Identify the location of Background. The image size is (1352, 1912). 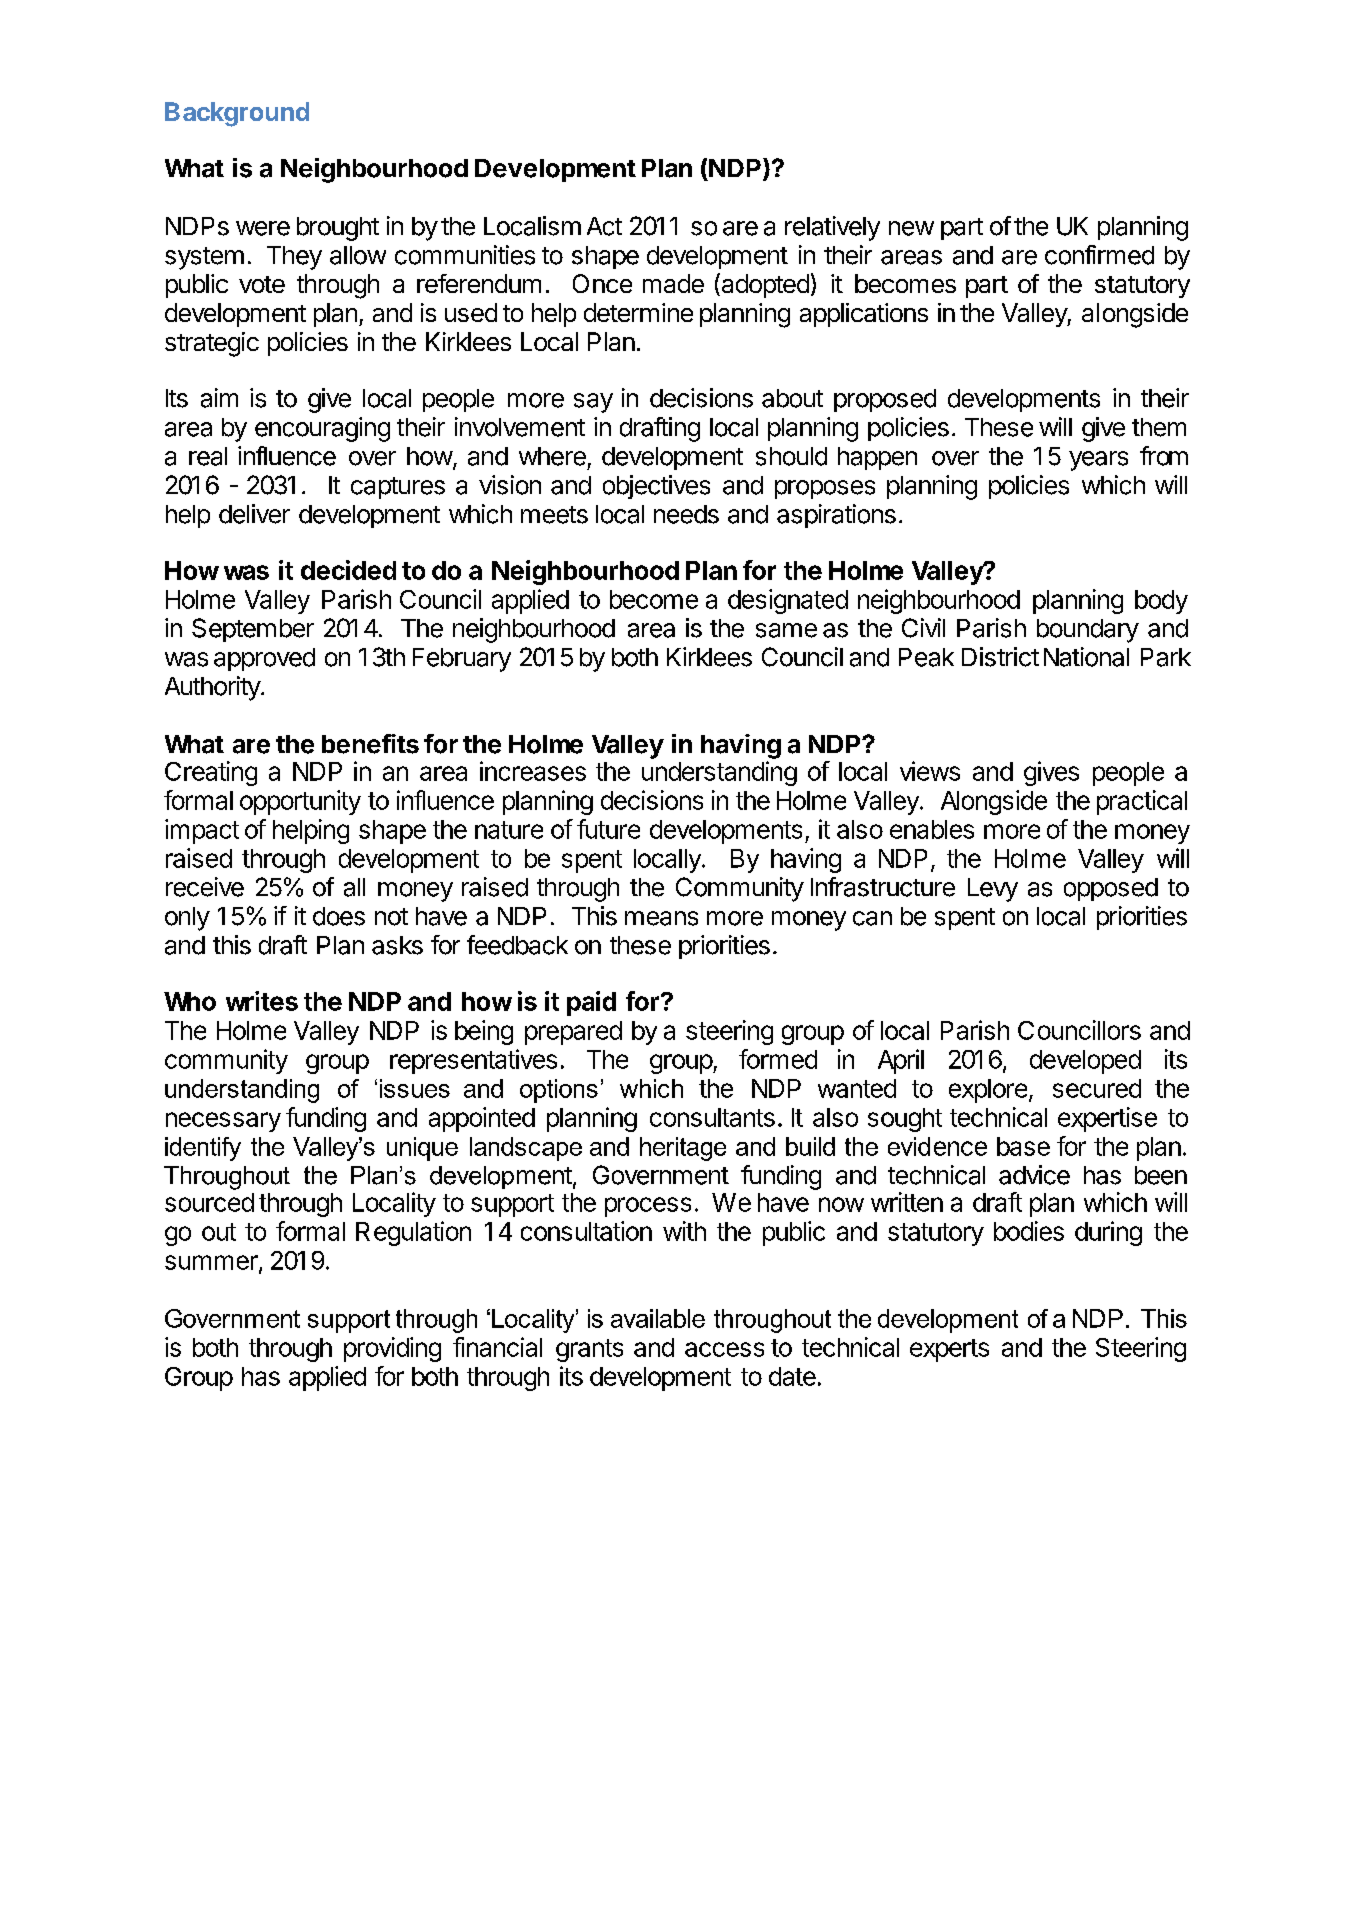
(237, 114).
